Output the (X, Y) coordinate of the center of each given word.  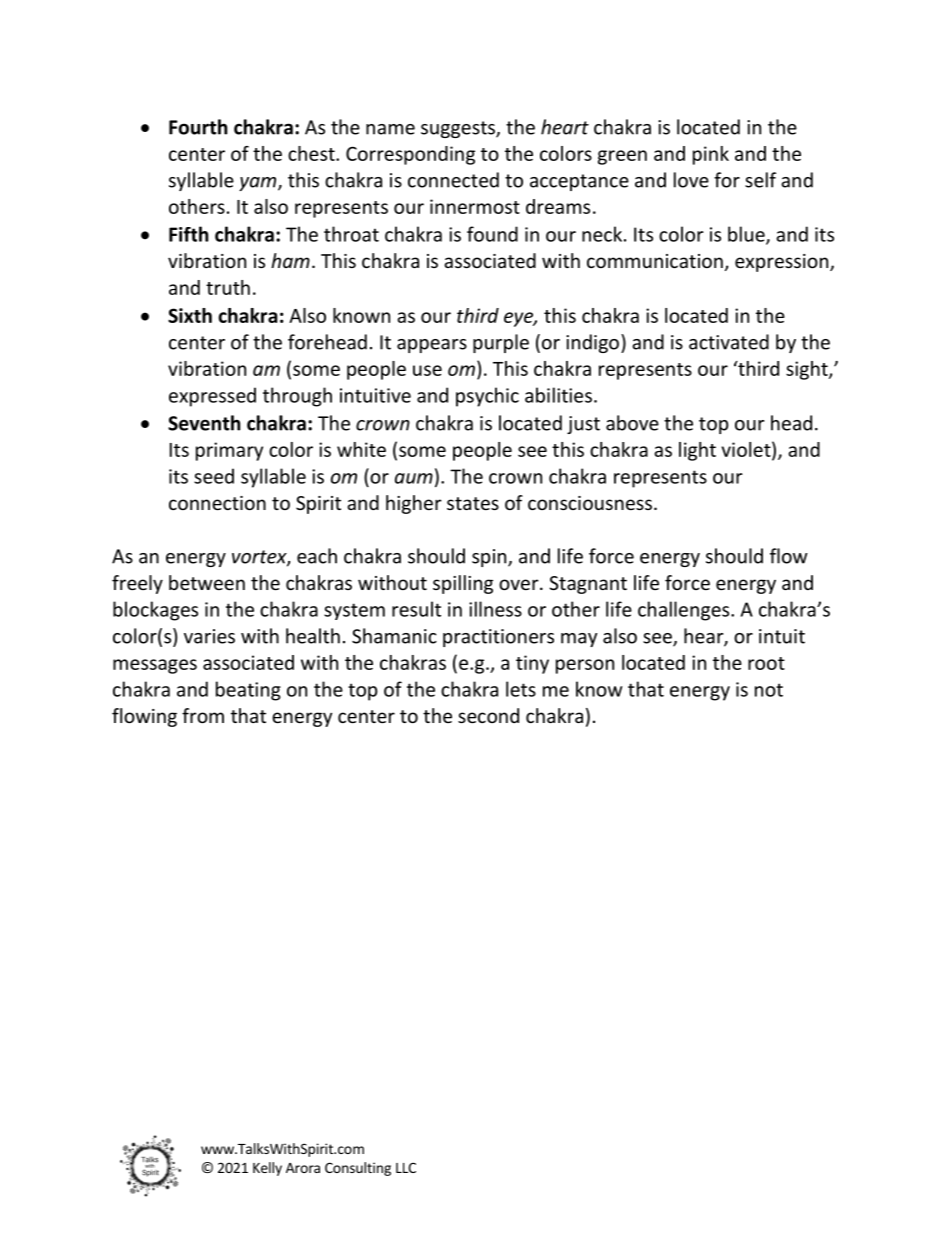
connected (453, 180)
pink (711, 155)
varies (209, 636)
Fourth (198, 127)
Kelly (267, 1169)
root (766, 663)
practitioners (498, 638)
